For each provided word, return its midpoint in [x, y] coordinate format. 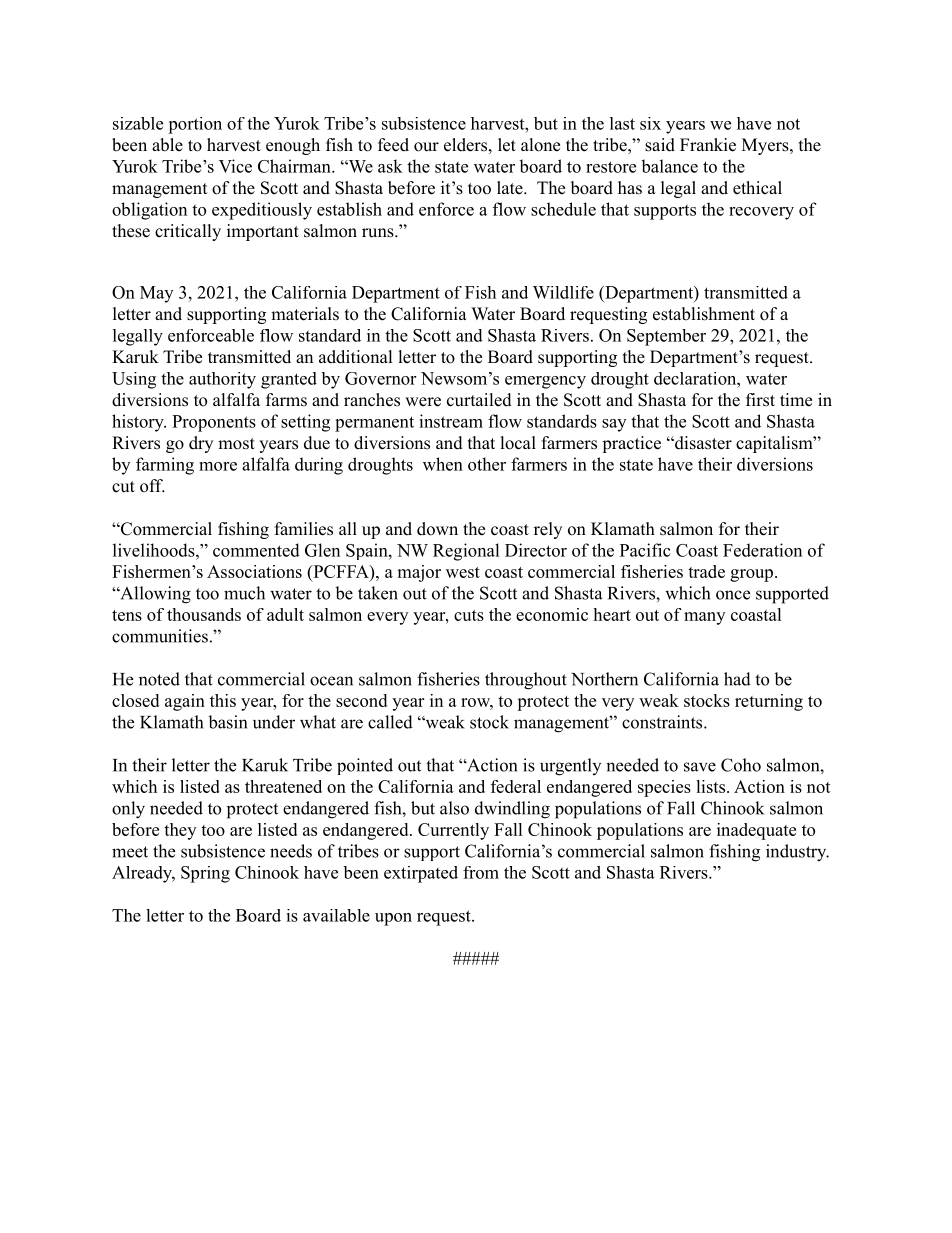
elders [465, 145]
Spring [205, 874]
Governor [380, 378]
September [666, 337]
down [437, 529]
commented [256, 550]
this [223, 700]
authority [222, 380]
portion [195, 125]
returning [769, 702]
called [390, 722]
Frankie [708, 145]
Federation [762, 550]
